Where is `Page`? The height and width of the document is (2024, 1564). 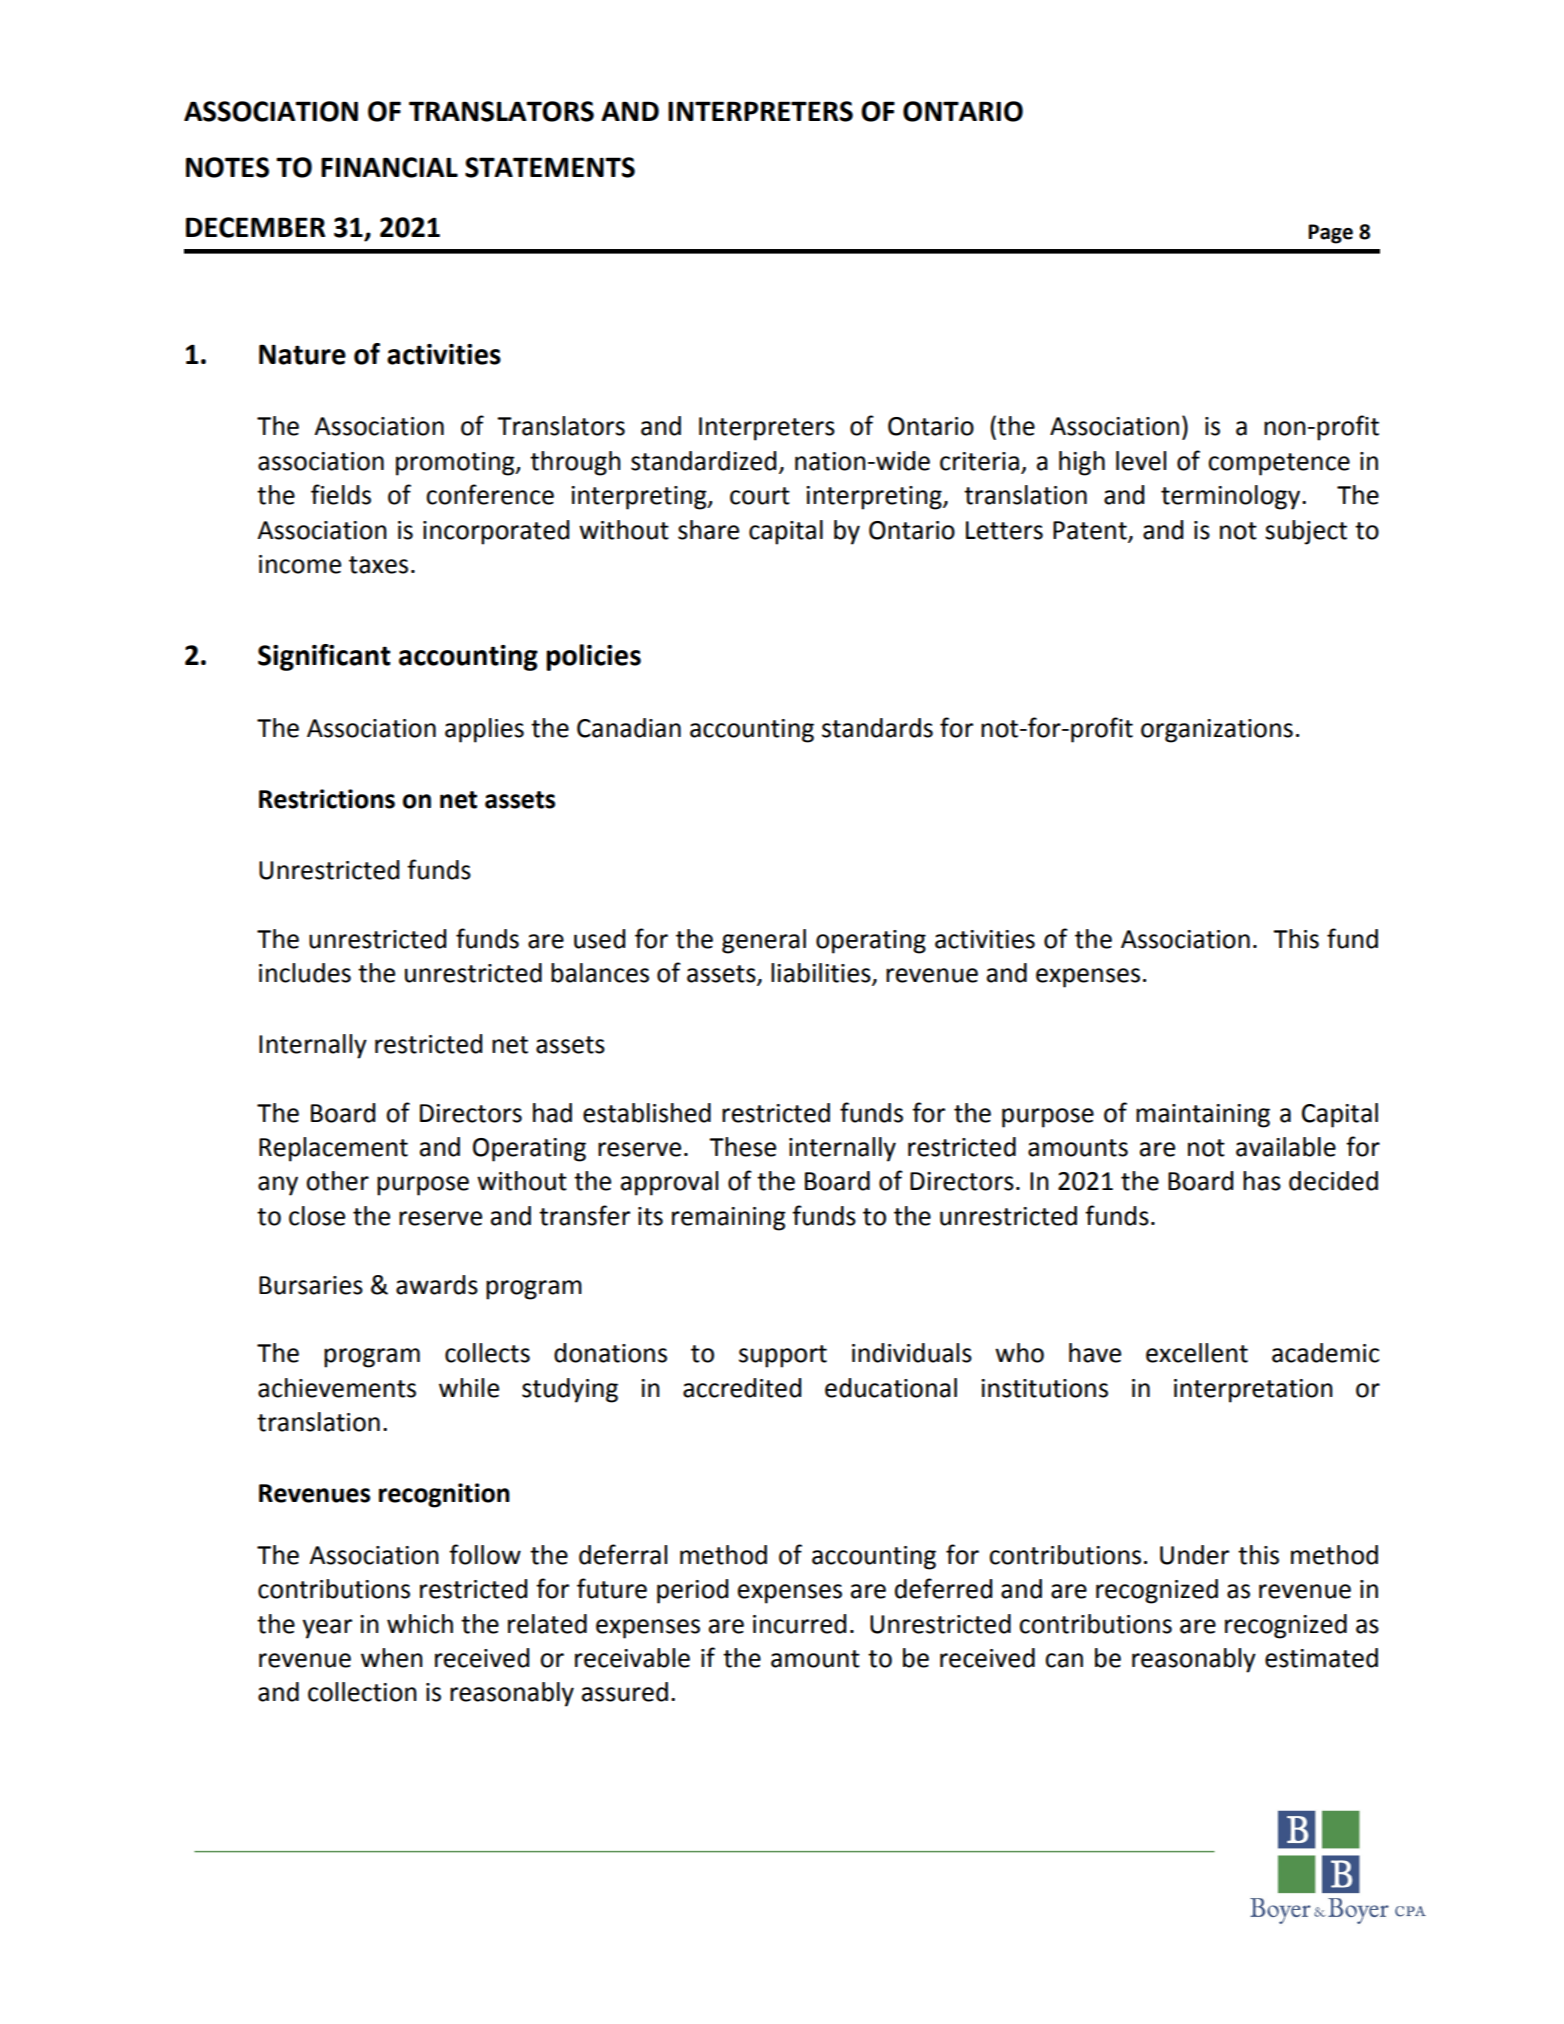 Page is located at coordinates (1330, 234).
